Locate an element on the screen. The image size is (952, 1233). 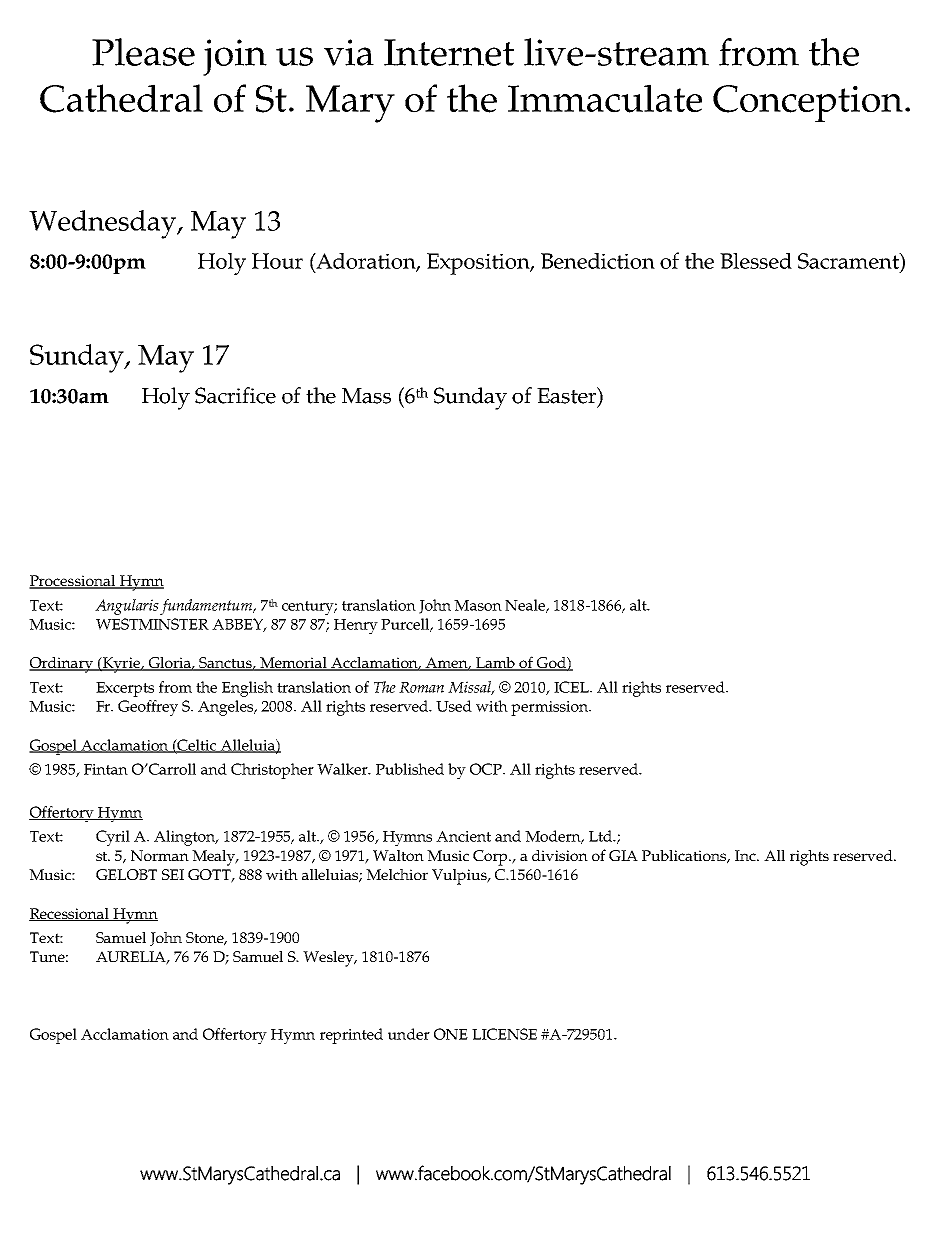
Easter is located at coordinates (568, 396).
